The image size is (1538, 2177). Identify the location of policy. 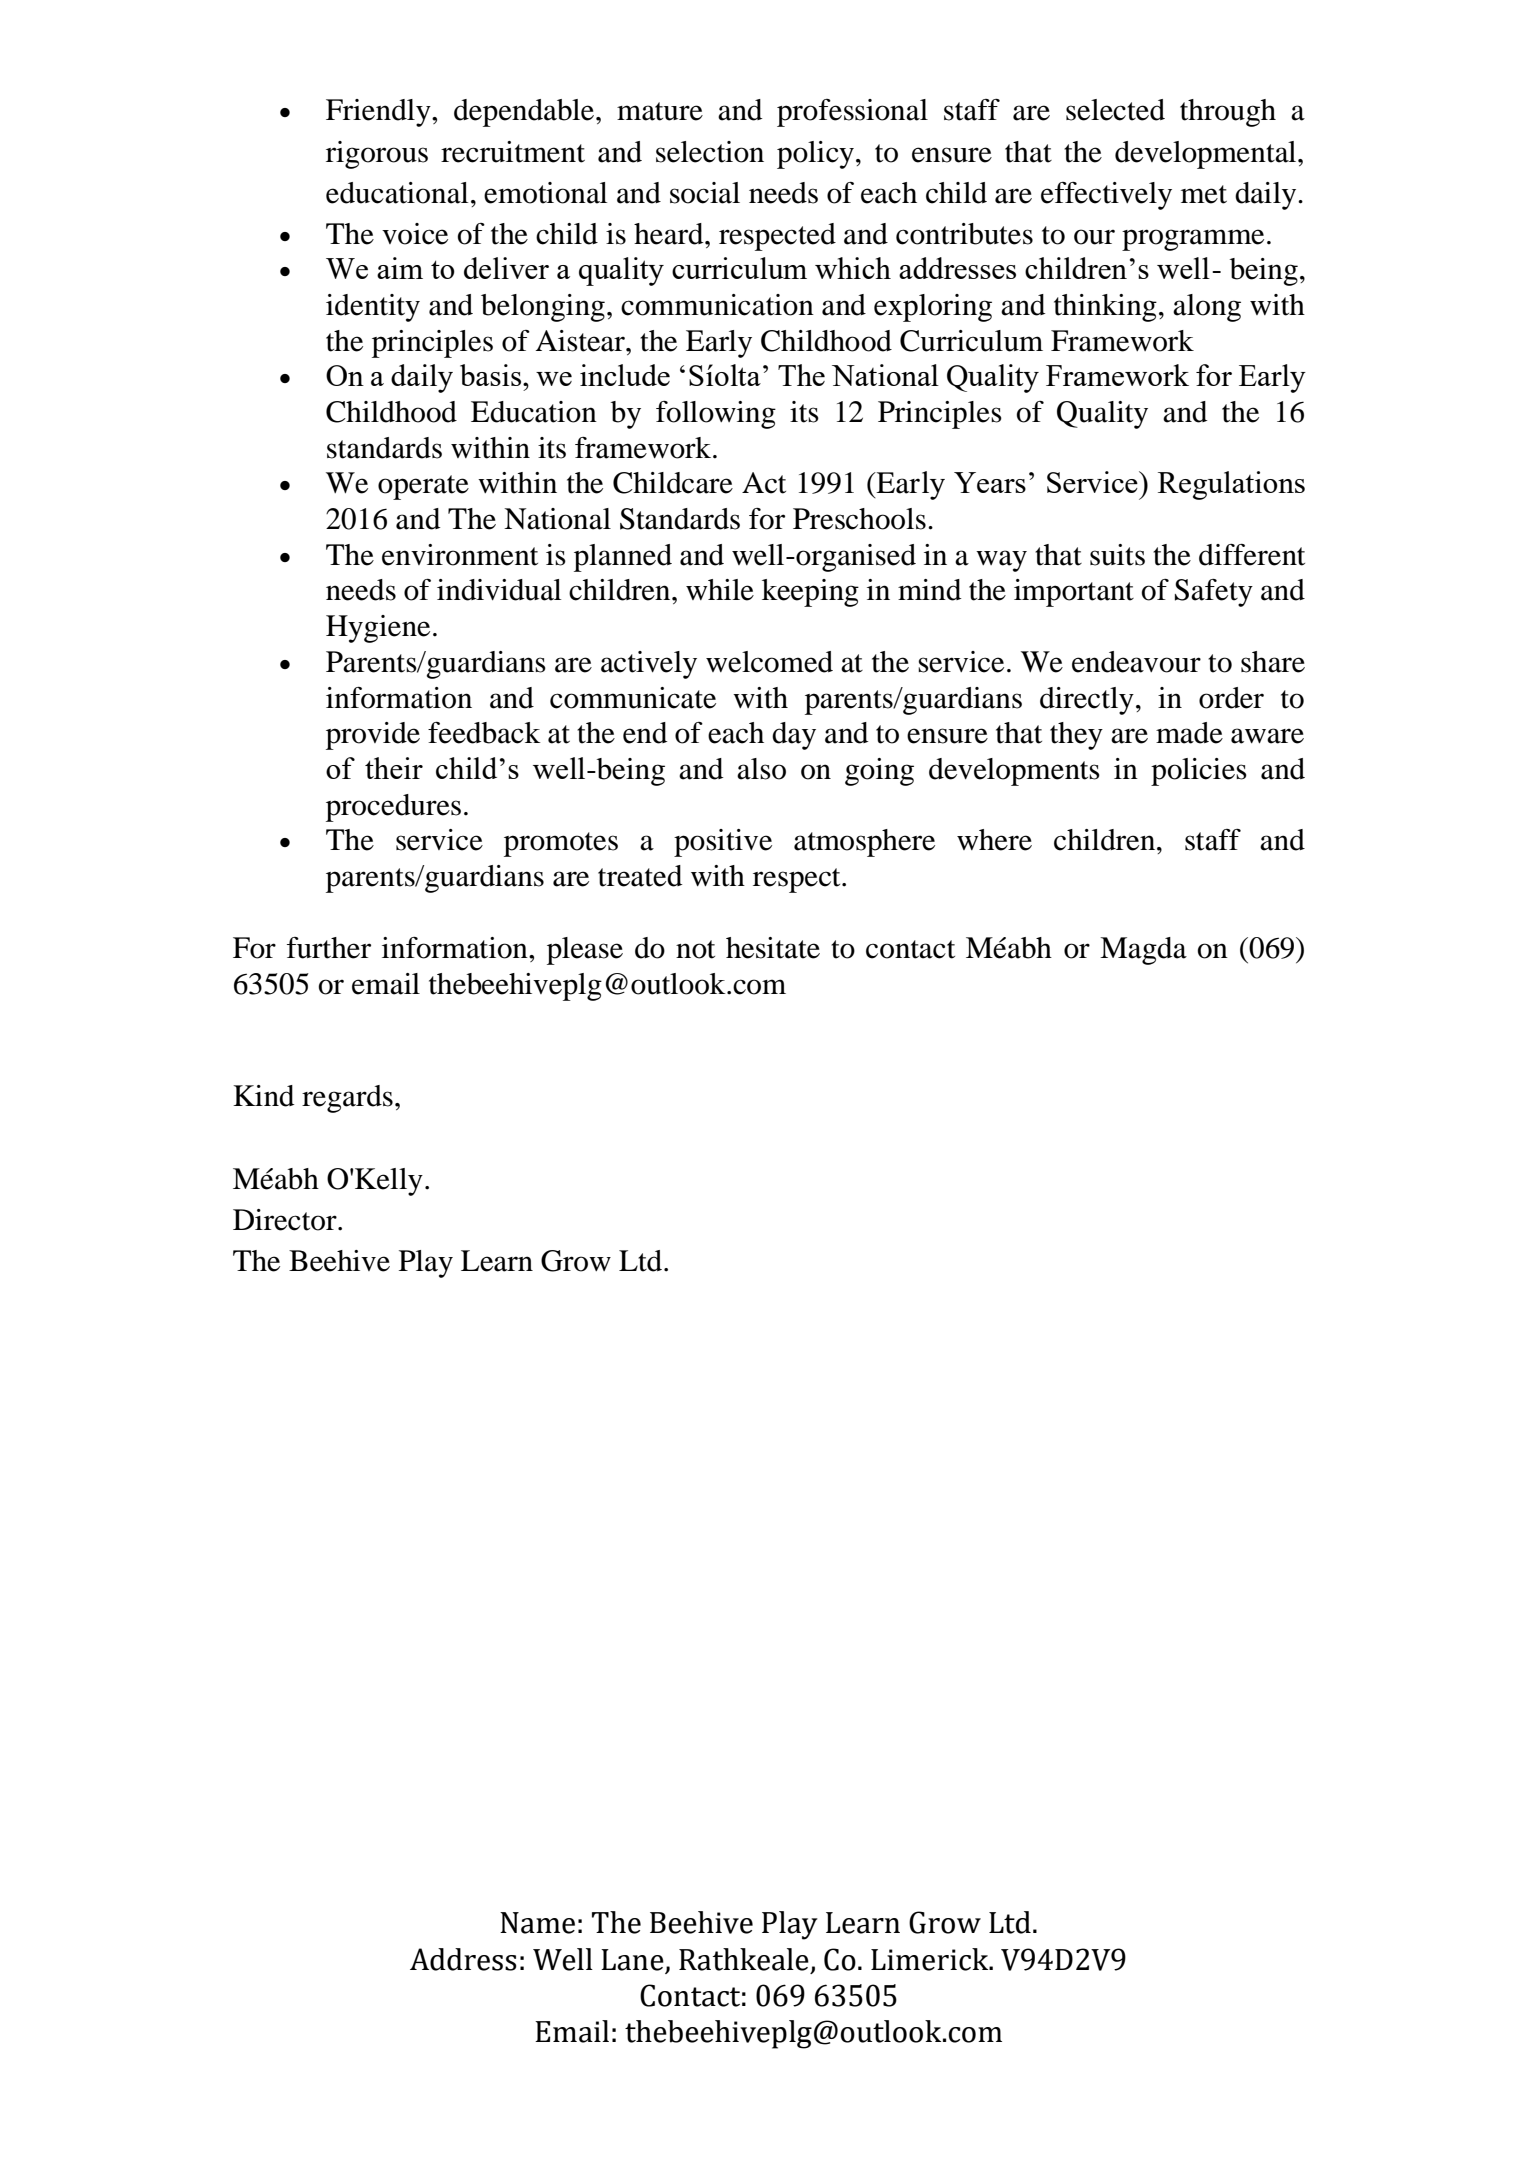
(815, 155).
